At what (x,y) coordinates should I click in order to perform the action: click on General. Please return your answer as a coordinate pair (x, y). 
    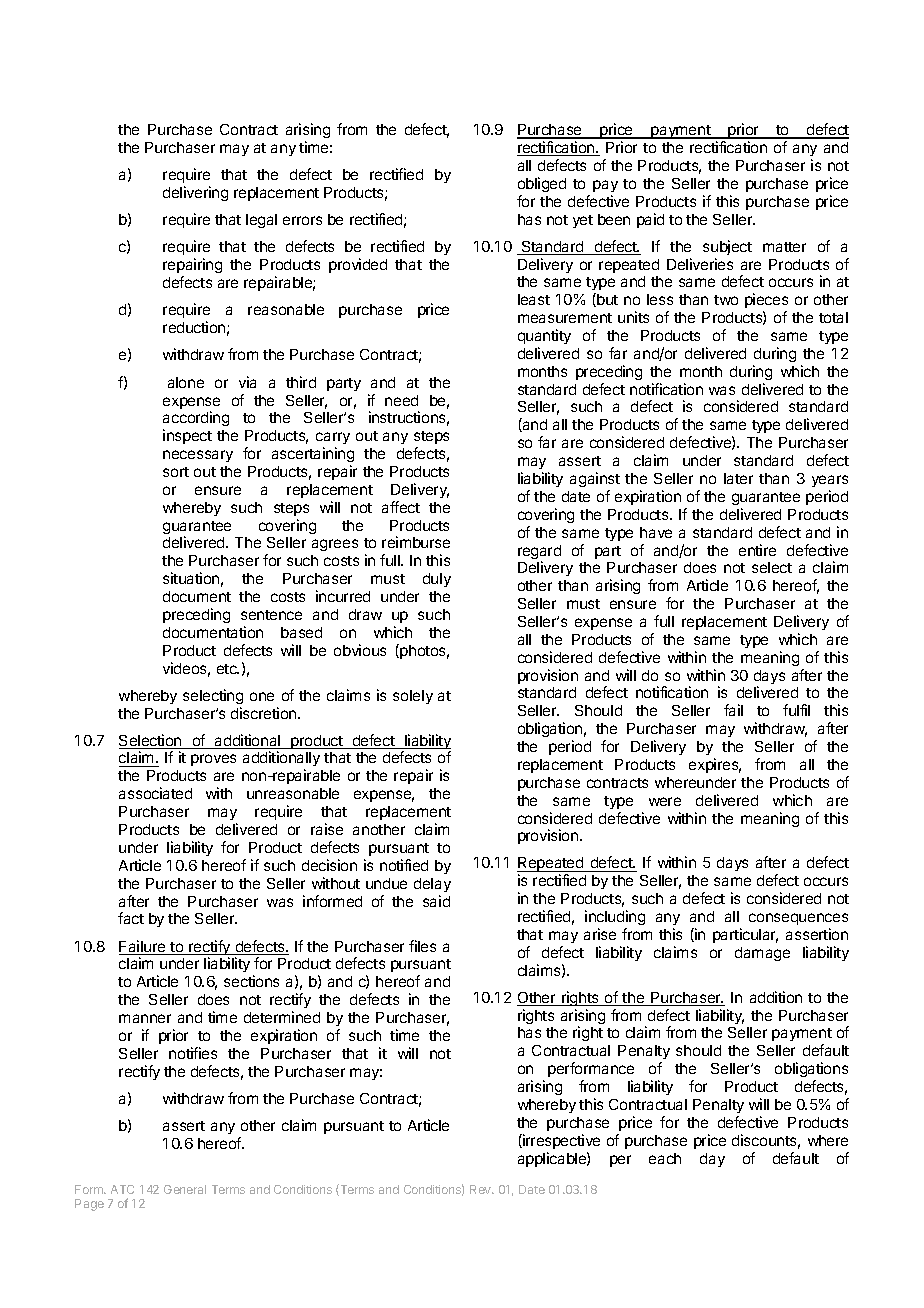
    Looking at the image, I should click on (185, 1189).
